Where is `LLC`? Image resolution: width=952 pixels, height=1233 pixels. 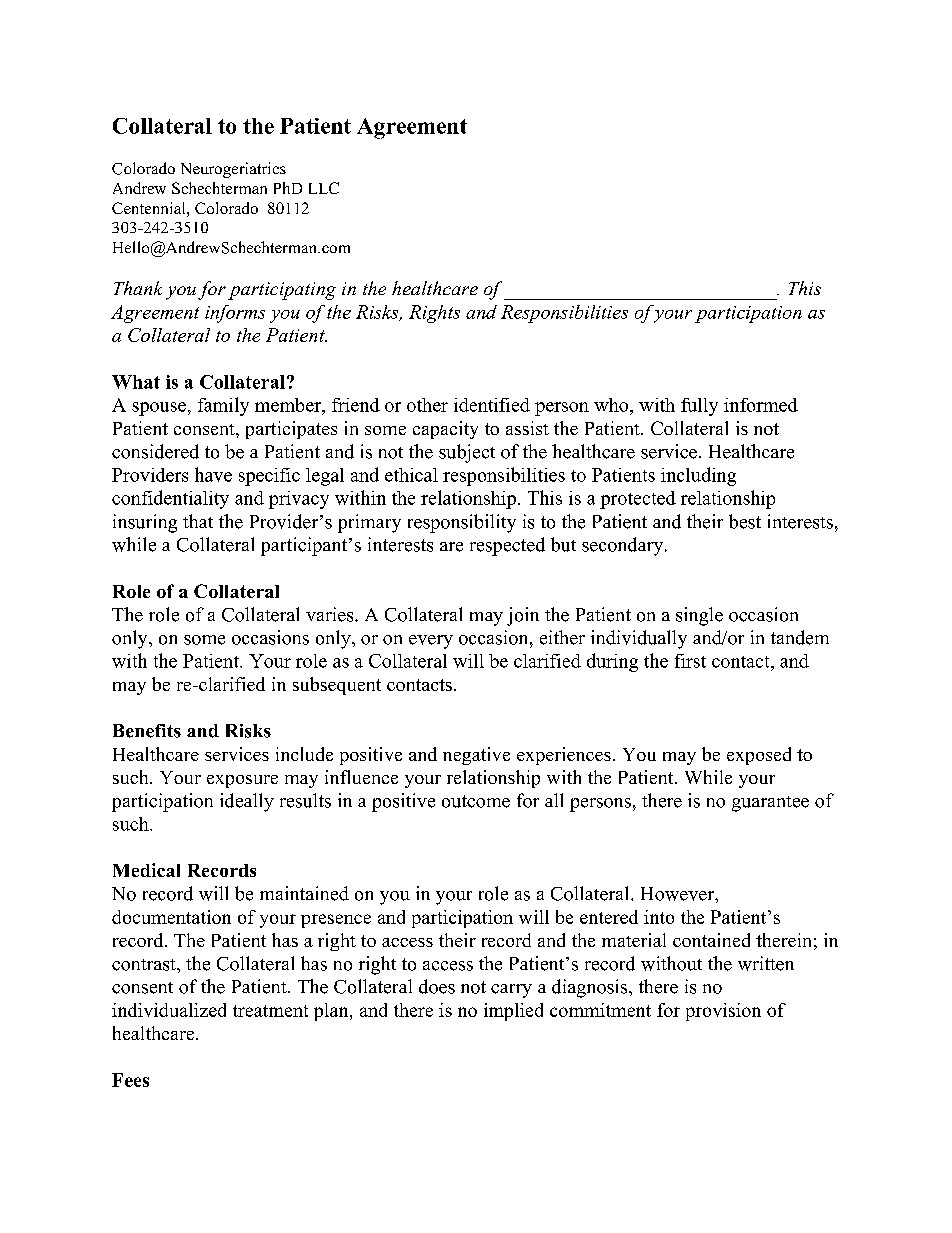 LLC is located at coordinates (324, 188).
